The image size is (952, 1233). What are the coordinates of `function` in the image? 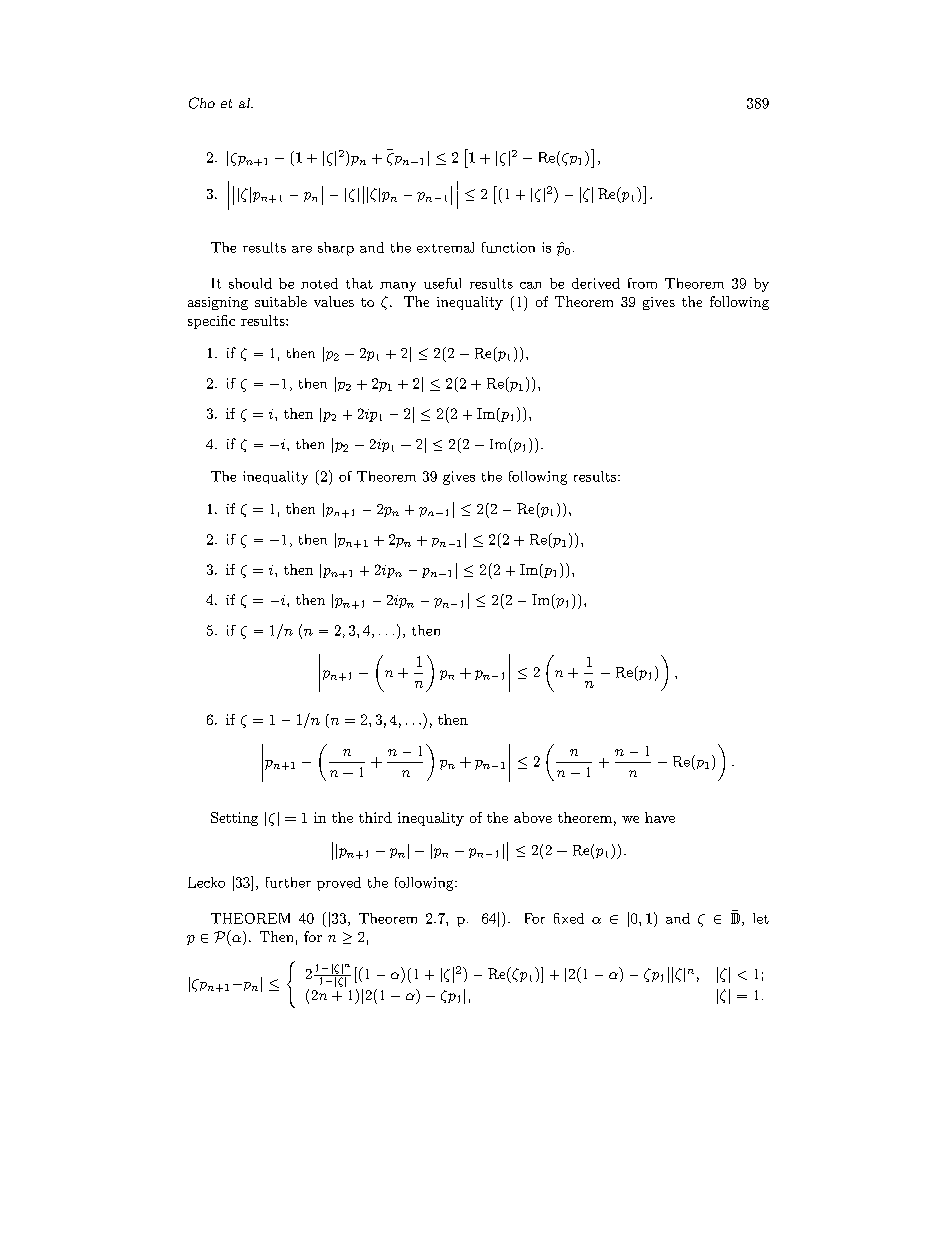 It's located at (508, 247).
